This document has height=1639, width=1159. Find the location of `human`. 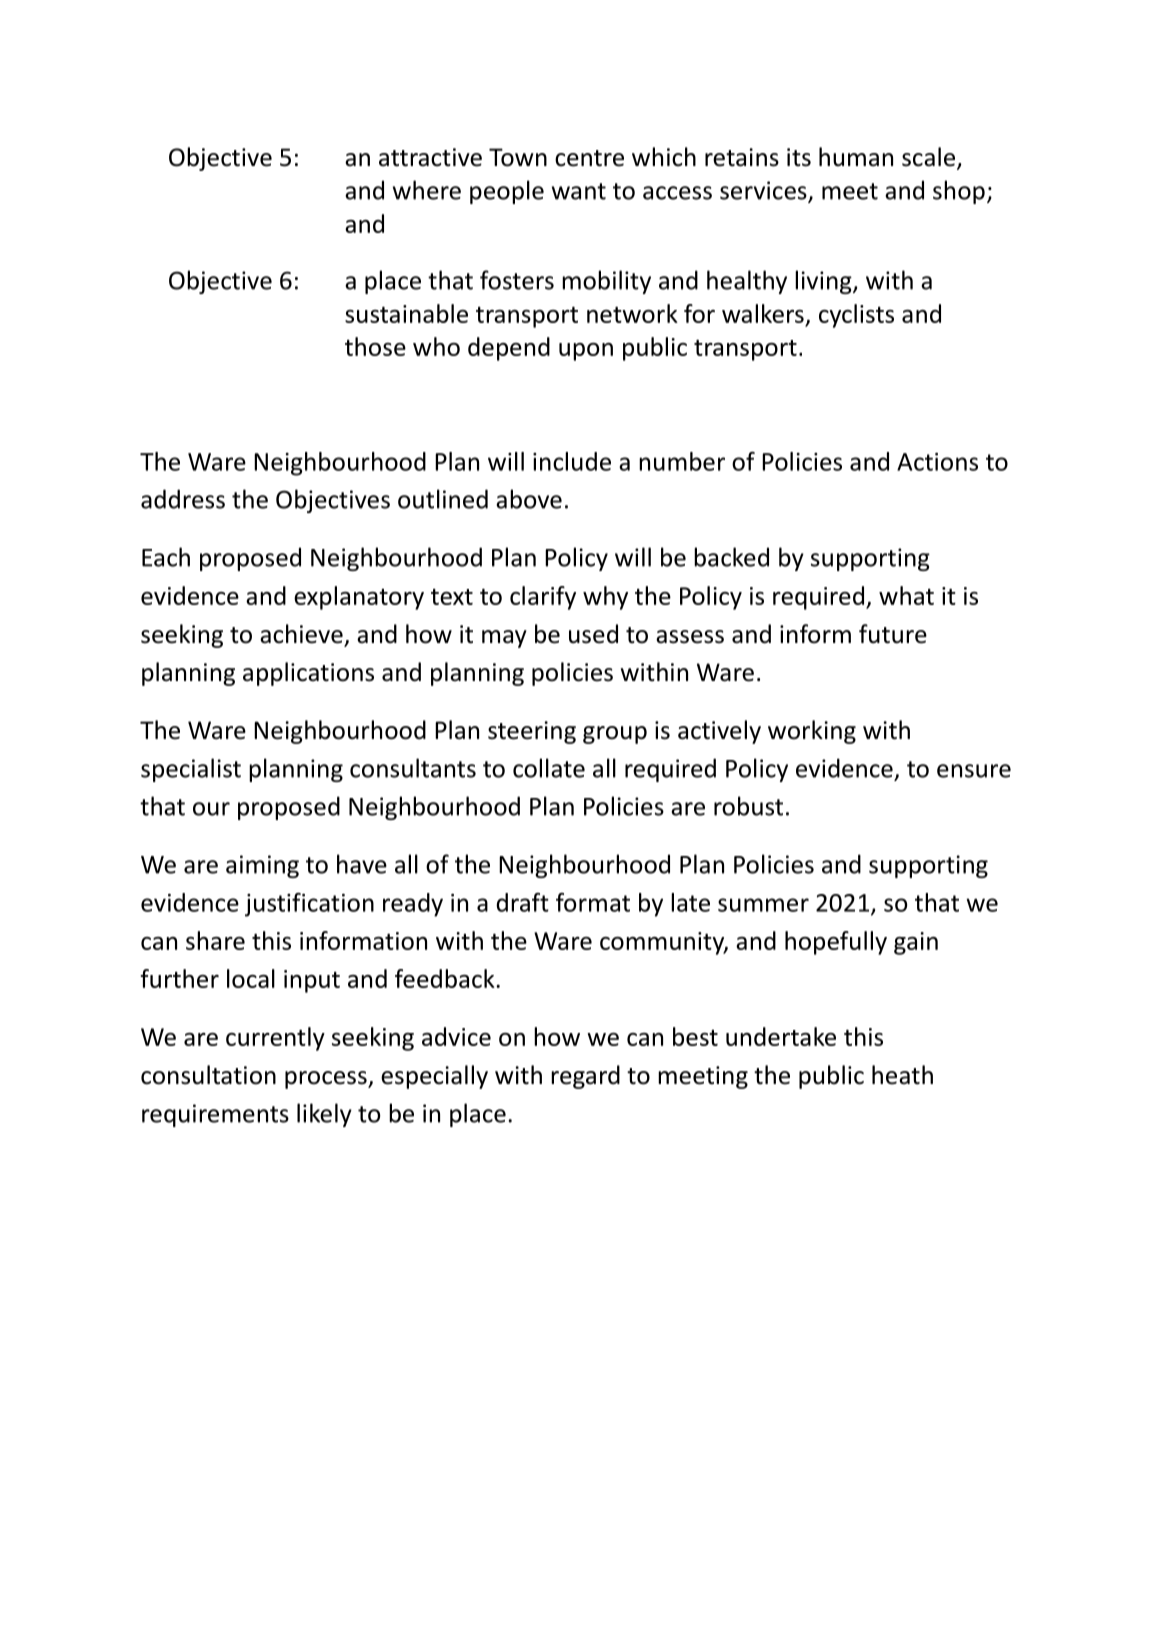

human is located at coordinates (856, 157).
